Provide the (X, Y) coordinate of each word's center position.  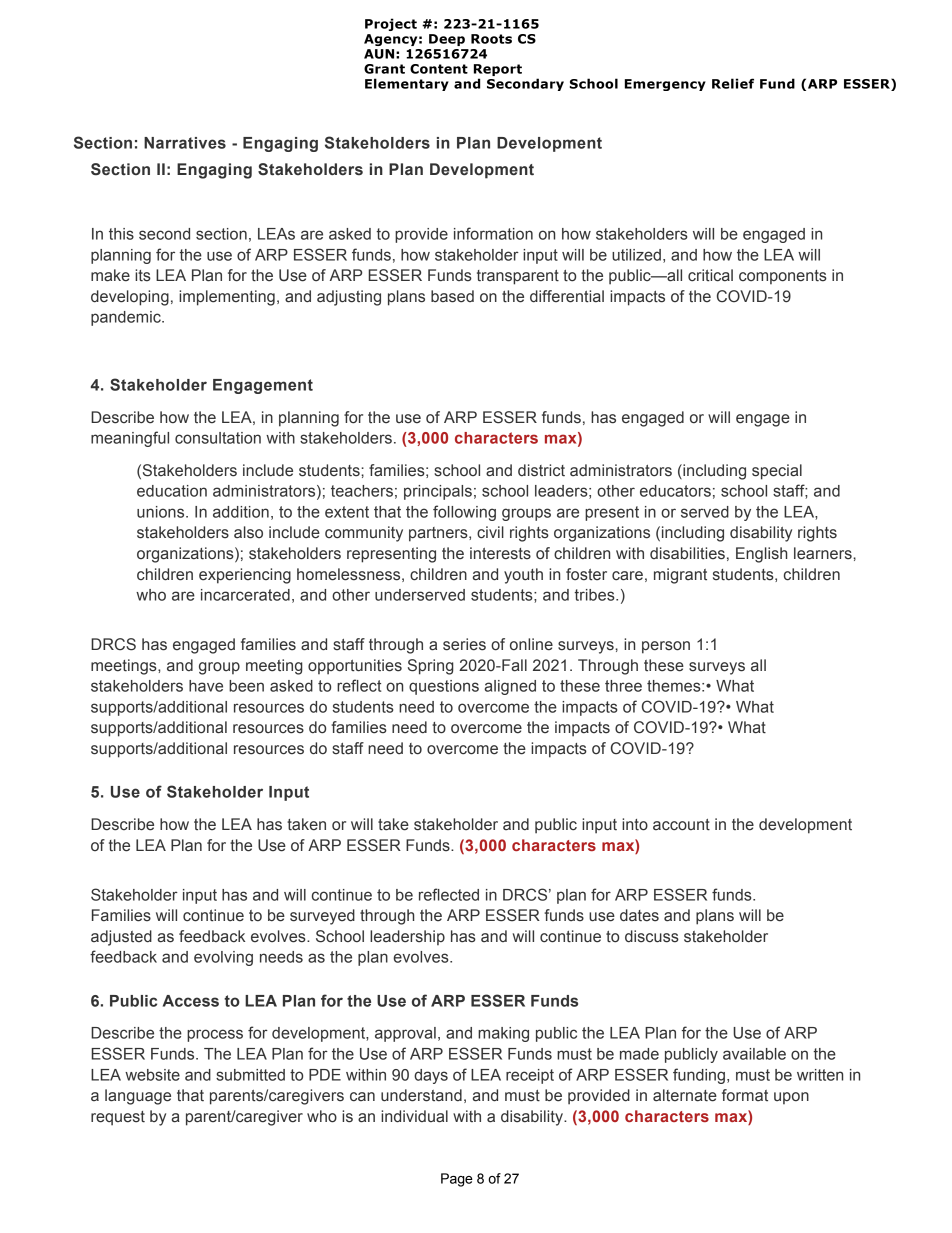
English (761, 555)
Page (457, 1180)
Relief (733, 83)
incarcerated (245, 595)
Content (439, 69)
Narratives (185, 143)
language (138, 1097)
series (464, 644)
